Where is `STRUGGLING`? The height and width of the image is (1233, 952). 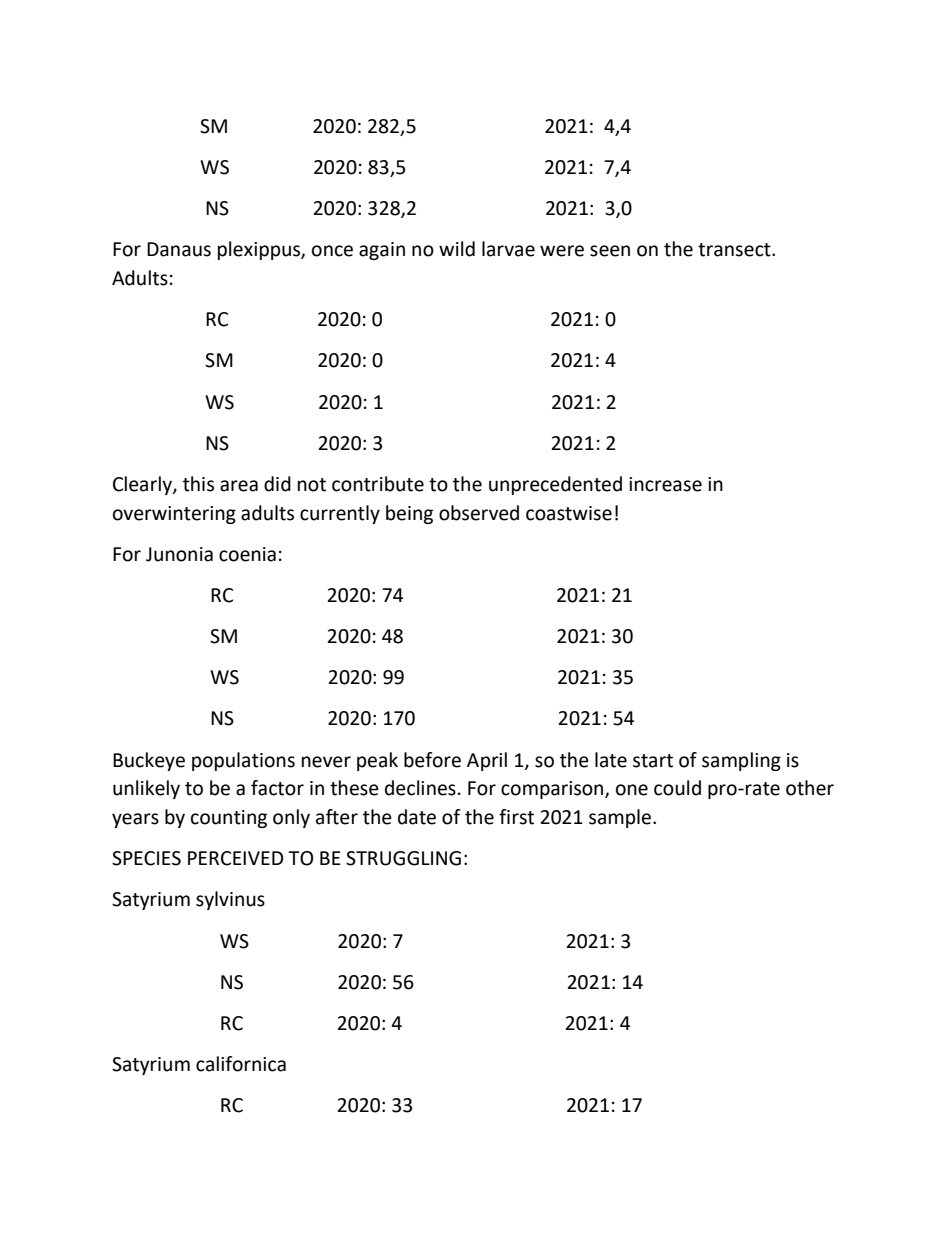
STRUGGLING is located at coordinates (403, 858).
